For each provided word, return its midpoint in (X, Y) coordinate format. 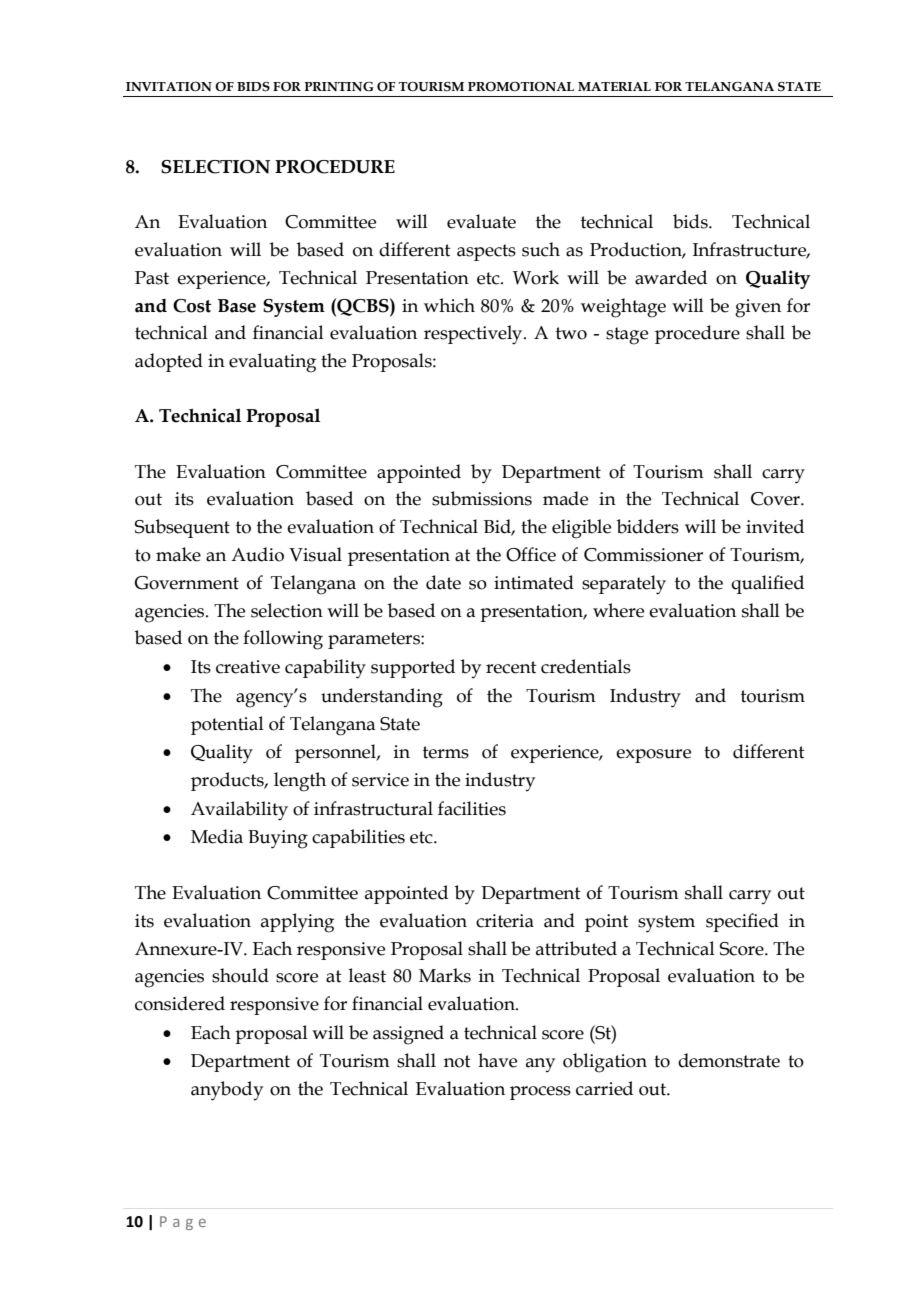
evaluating (272, 363)
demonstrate (729, 1060)
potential (227, 725)
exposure (653, 756)
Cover (776, 499)
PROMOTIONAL (521, 87)
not (457, 1061)
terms (446, 752)
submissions (482, 498)
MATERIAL (614, 86)
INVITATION (169, 87)
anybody (227, 1091)
